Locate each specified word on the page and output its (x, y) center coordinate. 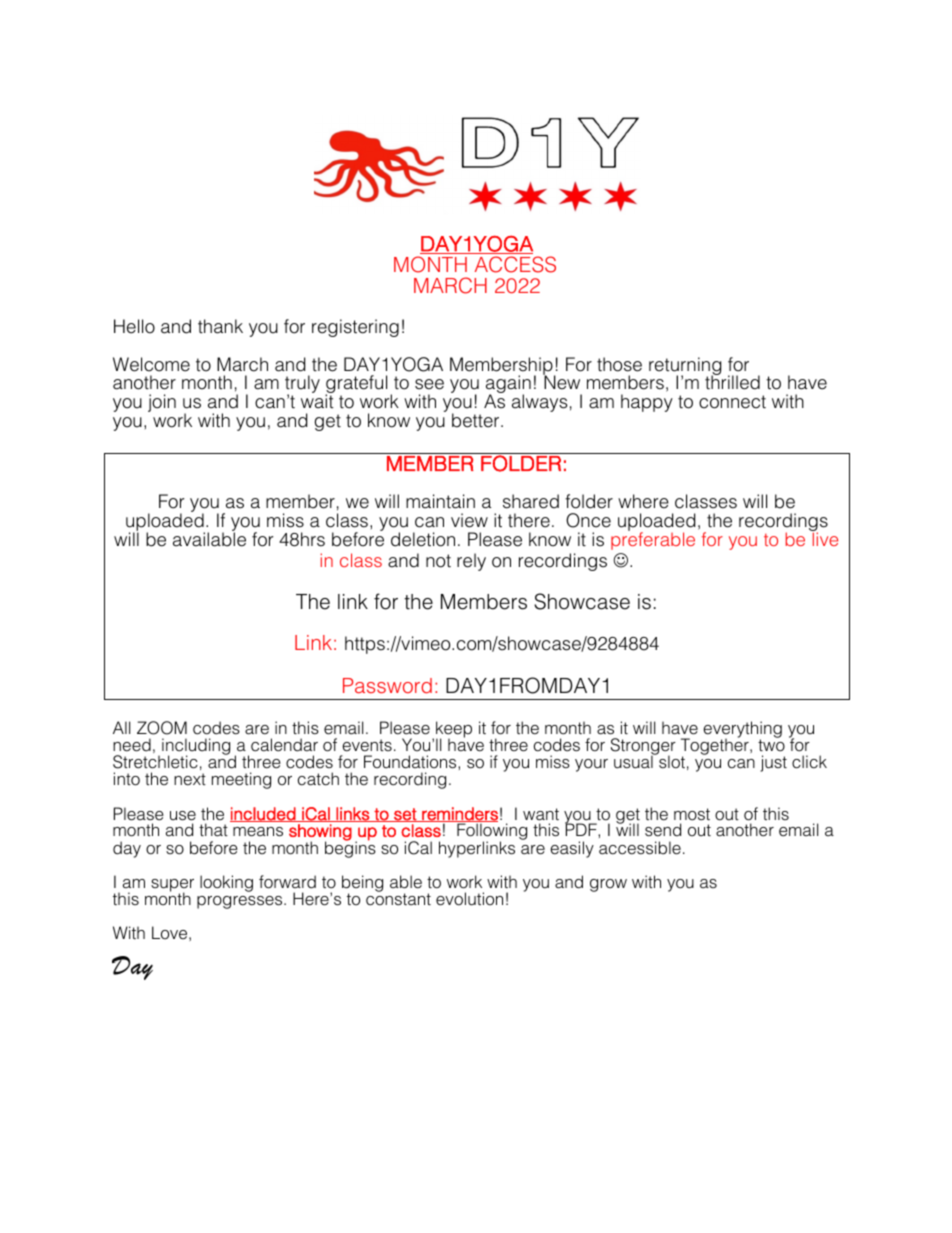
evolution (469, 899)
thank (220, 326)
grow (608, 885)
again (508, 385)
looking (226, 883)
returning (685, 367)
